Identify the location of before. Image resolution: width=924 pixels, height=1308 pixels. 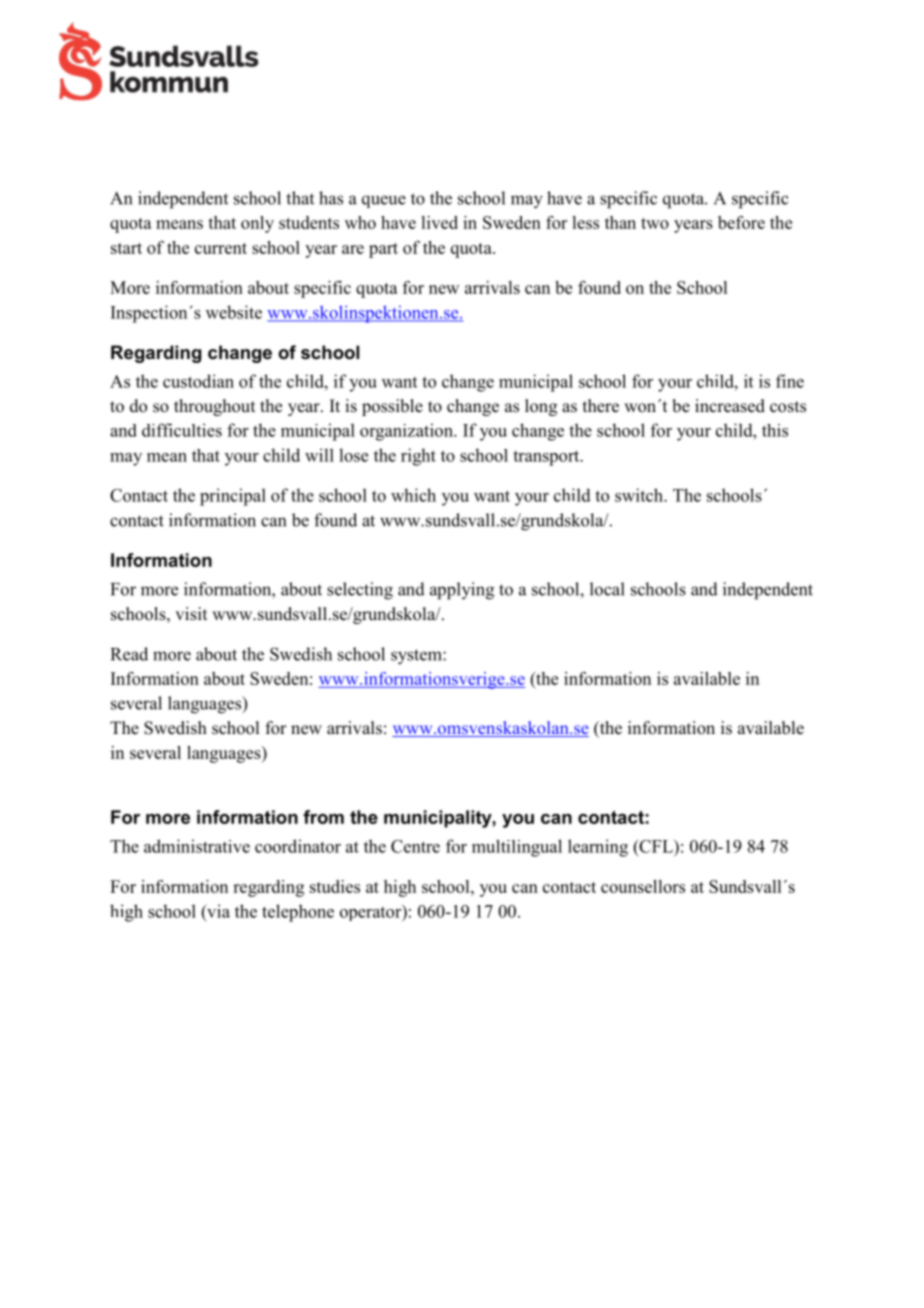
(741, 222).
